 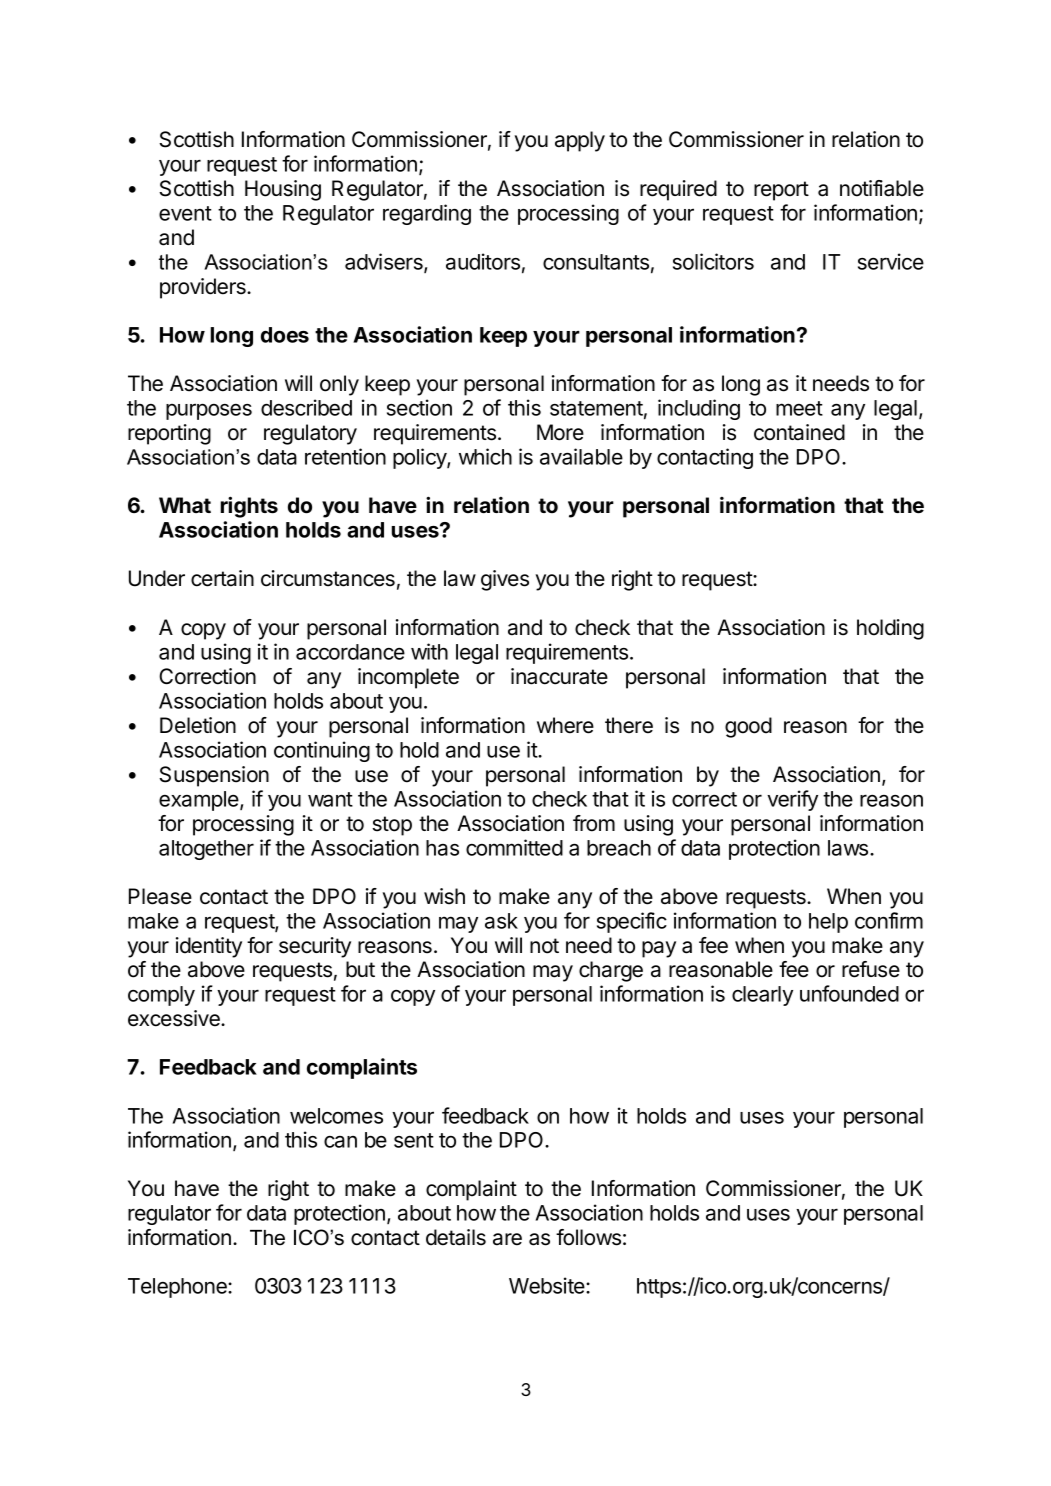 I want to click on good, so click(x=748, y=727).
